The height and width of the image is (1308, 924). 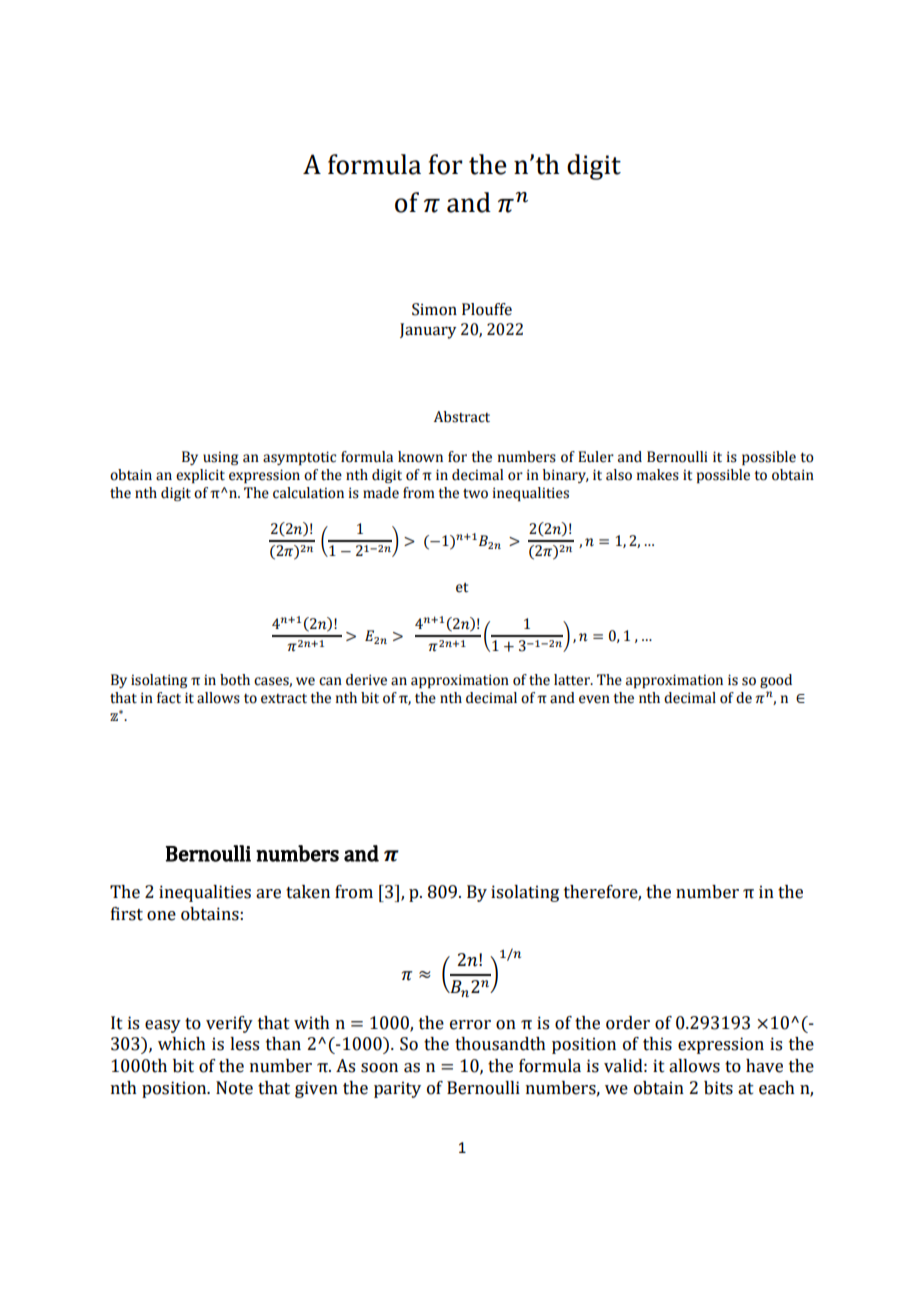 What do you see at coordinates (628, 1023) in the image?
I see `order` at bounding box center [628, 1023].
